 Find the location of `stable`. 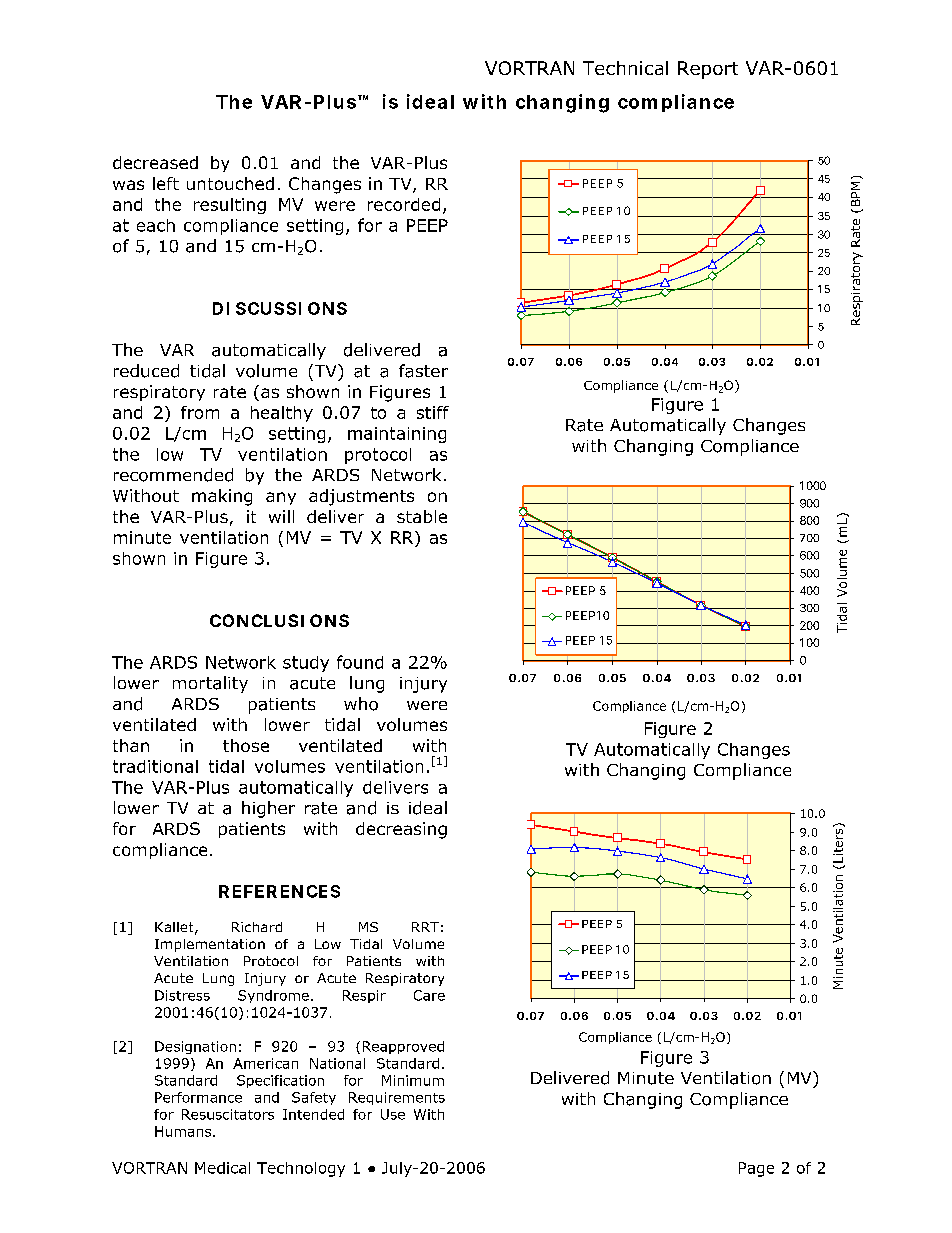

stable is located at coordinates (422, 516).
